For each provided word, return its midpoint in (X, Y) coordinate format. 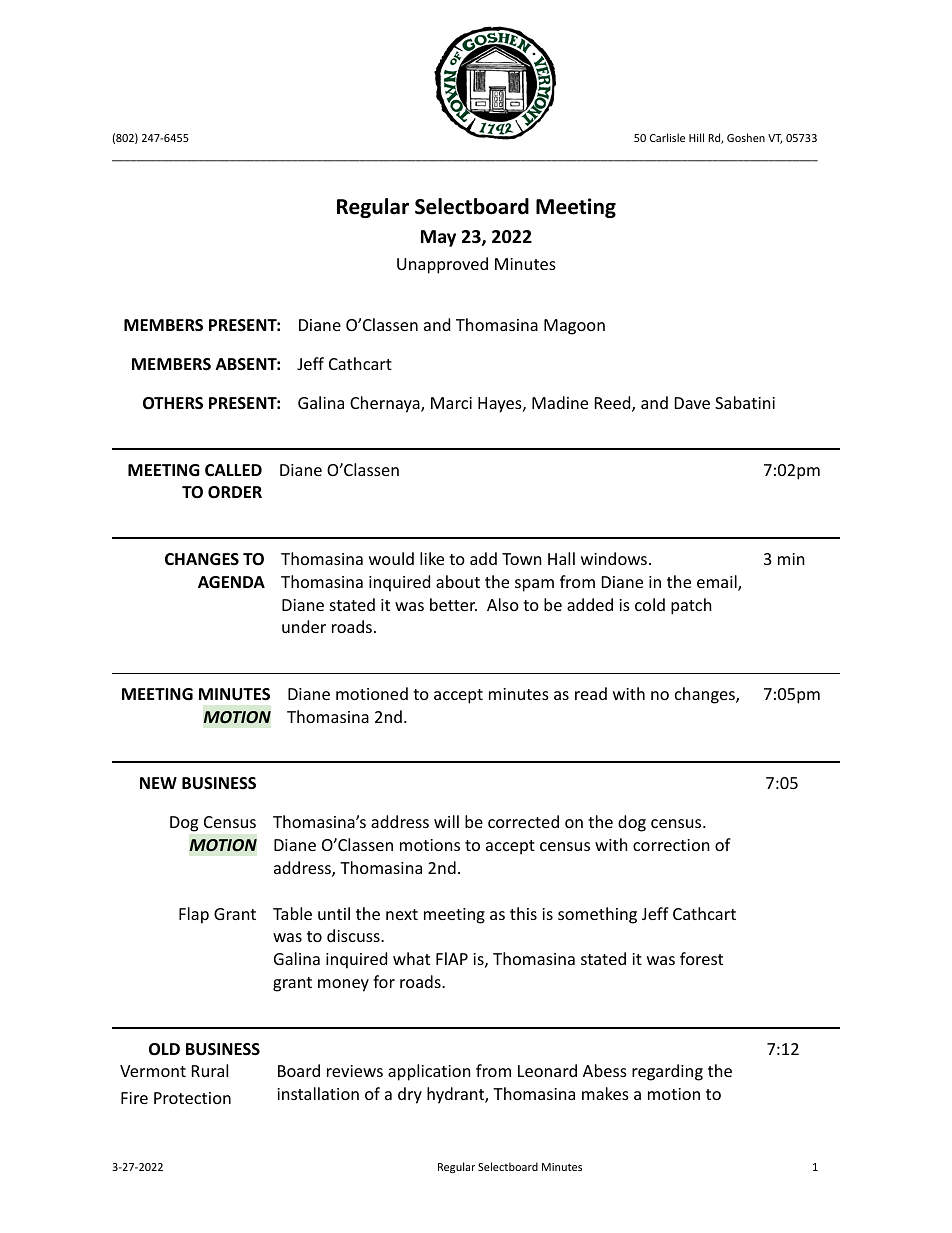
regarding (667, 1072)
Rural (210, 1070)
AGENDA (231, 582)
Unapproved (442, 265)
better (453, 604)
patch (691, 606)
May (438, 238)
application (429, 1072)
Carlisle (667, 137)
